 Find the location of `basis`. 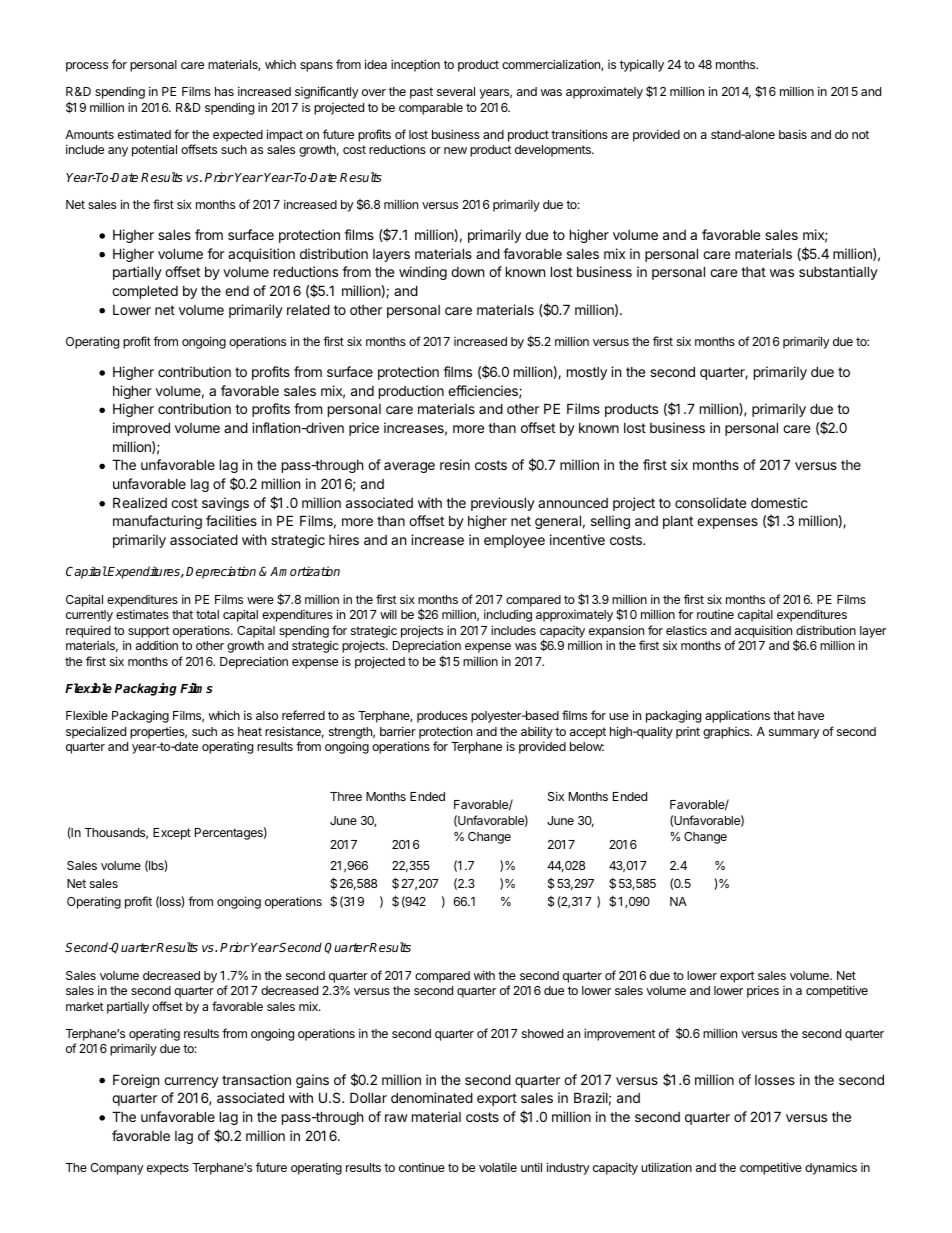

basis is located at coordinates (793, 134).
